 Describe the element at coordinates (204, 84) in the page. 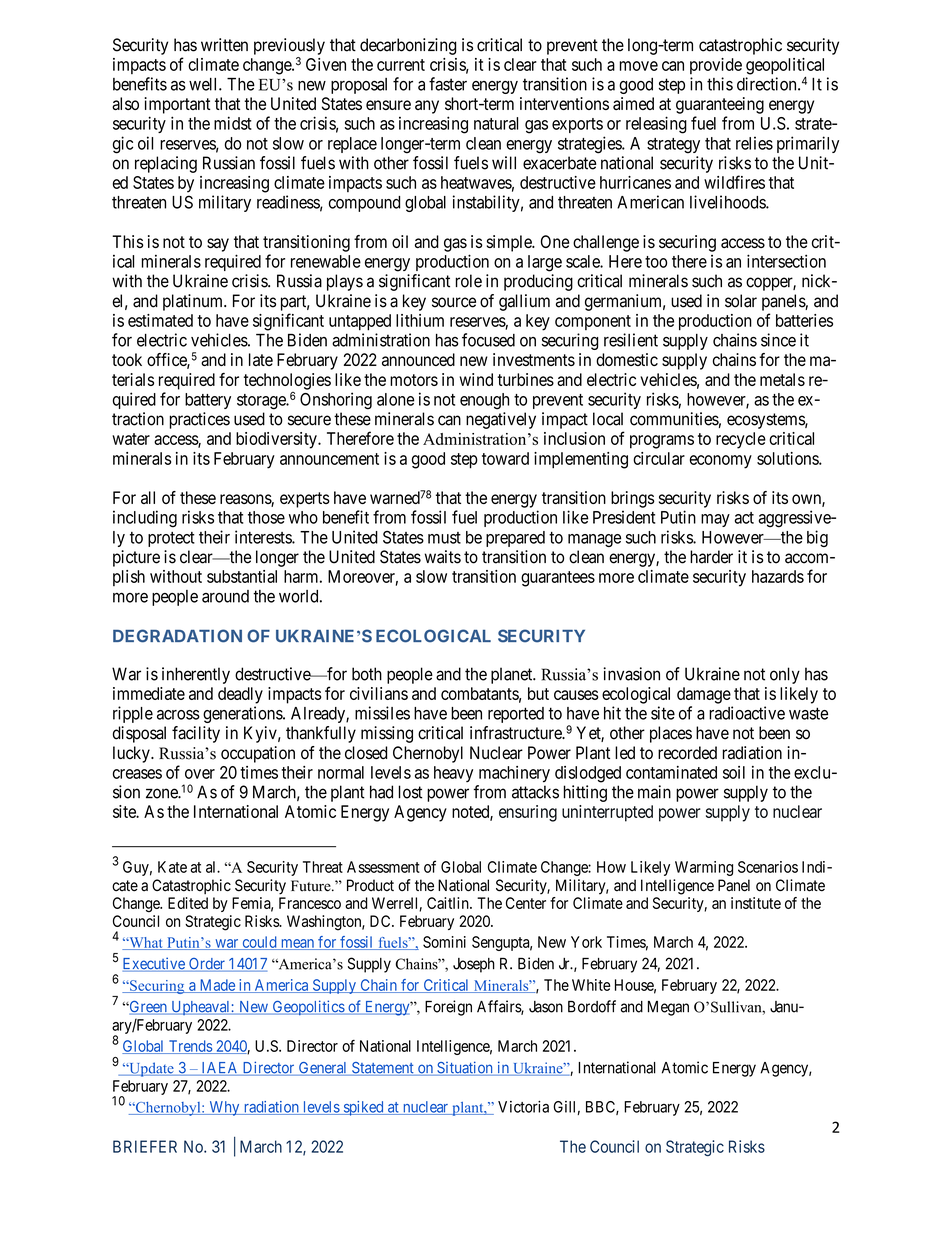

I see `well` at that location.
